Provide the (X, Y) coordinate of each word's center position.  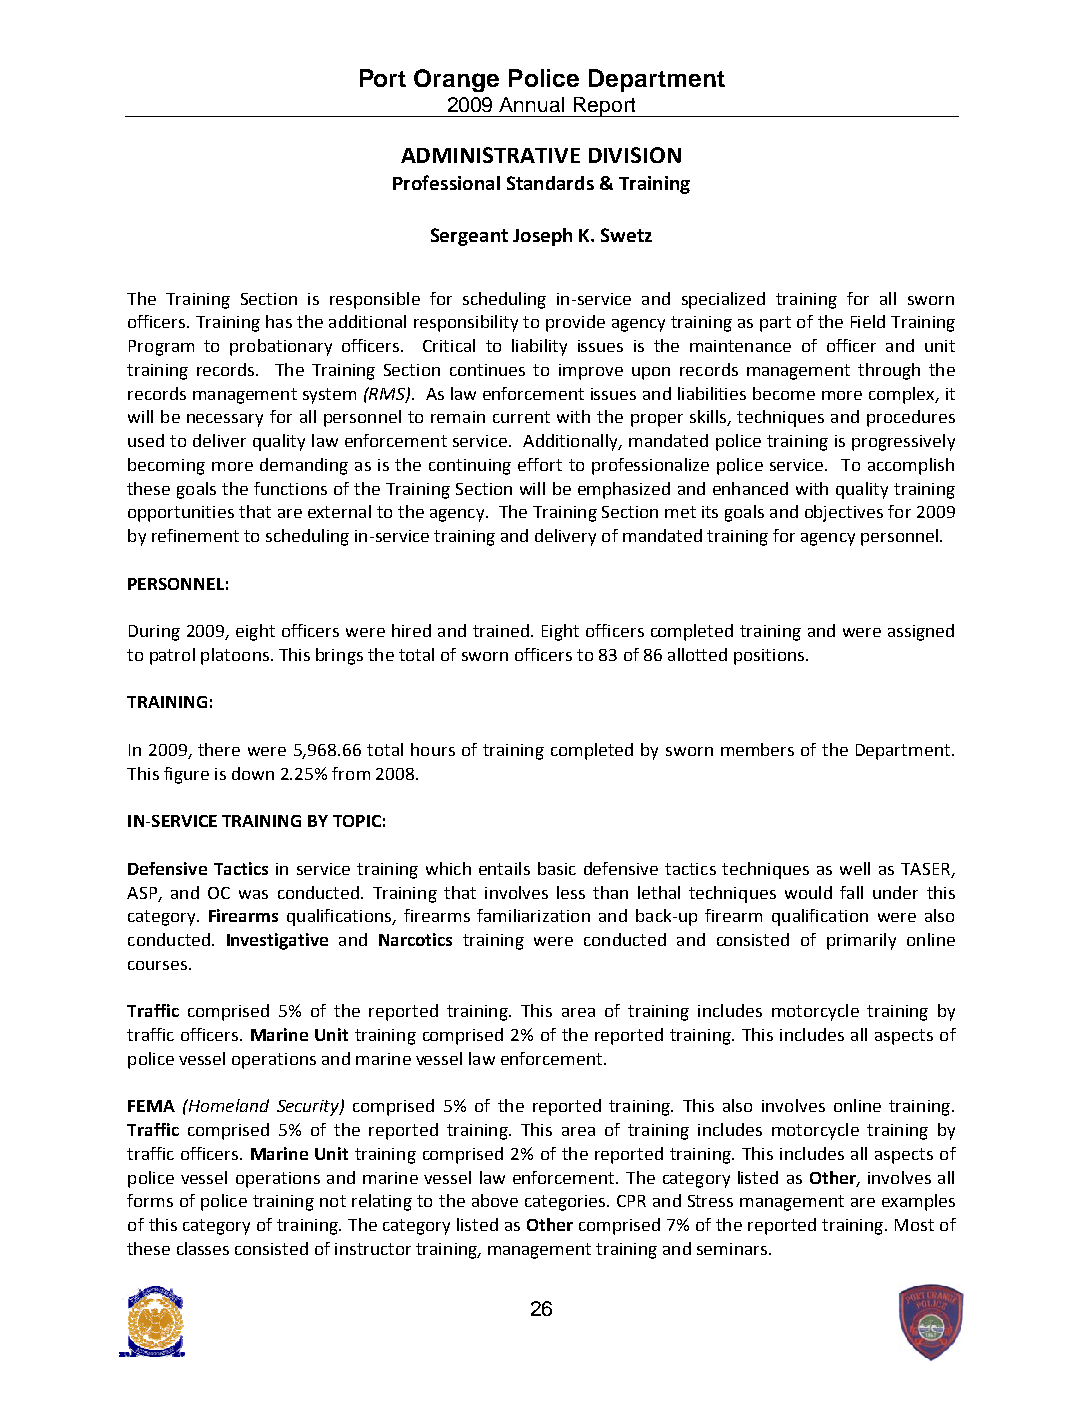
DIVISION (635, 155)
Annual (531, 104)
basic (557, 868)
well (855, 868)
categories (565, 1203)
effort (540, 464)
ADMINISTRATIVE (490, 155)
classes (203, 1248)
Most (914, 1225)
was (253, 894)
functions (290, 488)
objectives (844, 513)
